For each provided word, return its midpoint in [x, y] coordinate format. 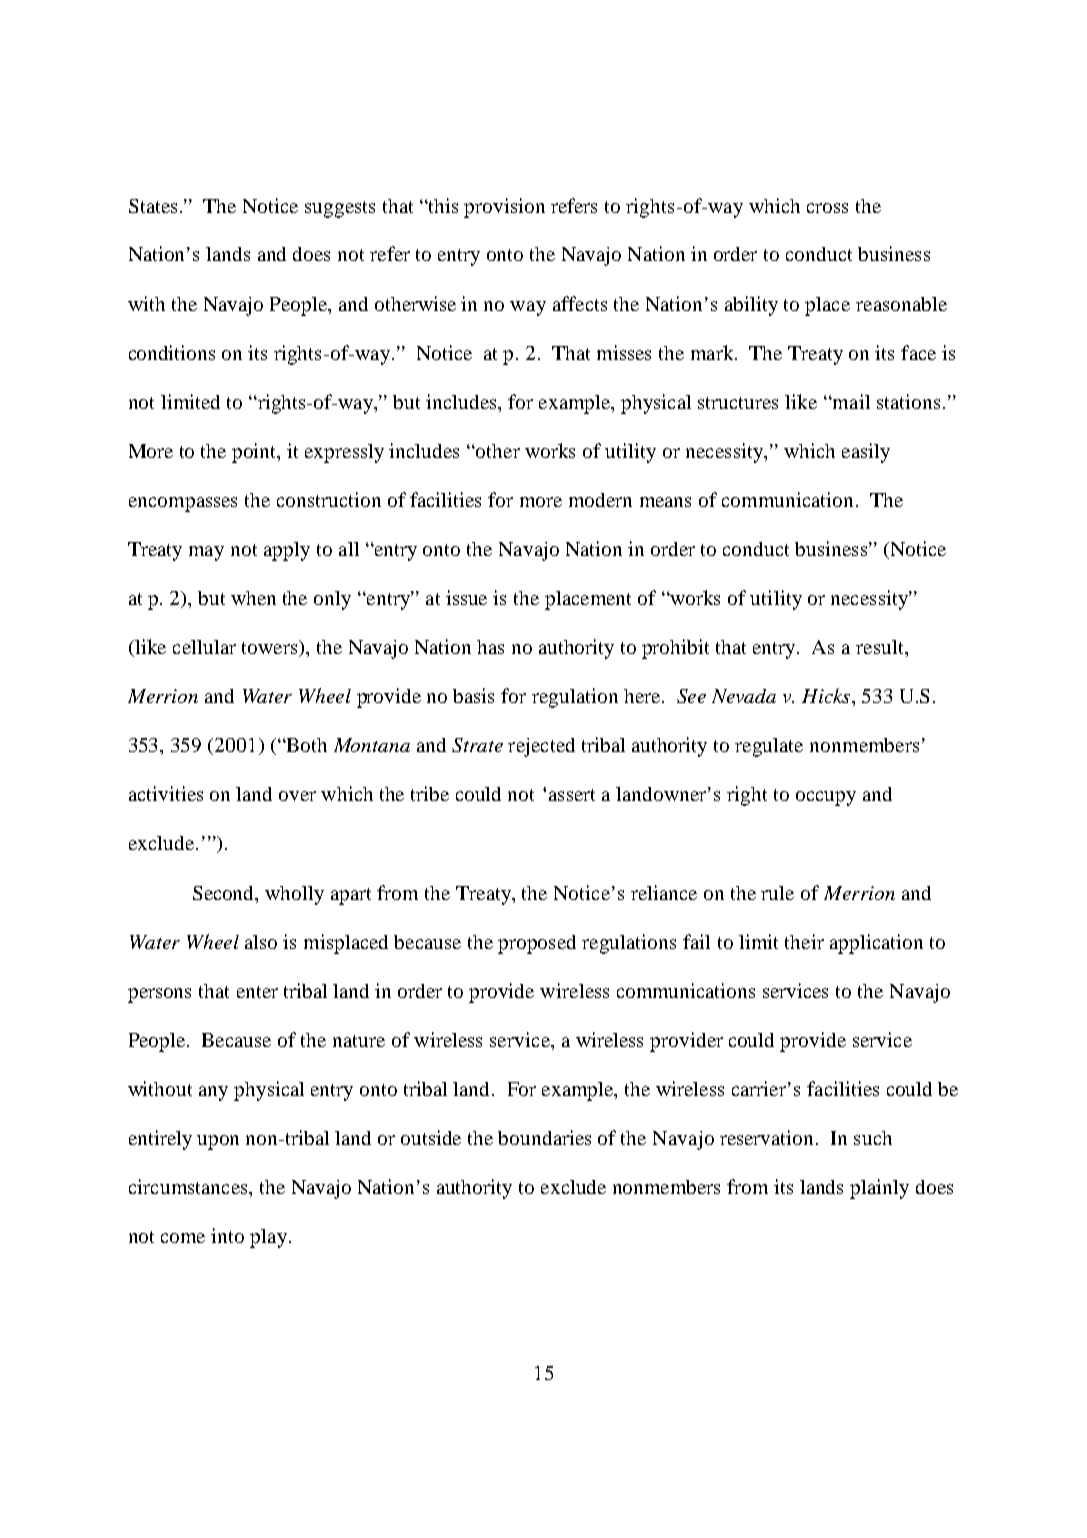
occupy [826, 798]
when [253, 598]
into [227, 1235]
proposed [537, 944]
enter [257, 992]
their [804, 941]
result [881, 647]
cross [827, 208]
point [255, 453]
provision [504, 208]
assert [572, 795]
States [153, 206]
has [490, 647]
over [297, 796]
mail [850, 401]
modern [600, 500]
